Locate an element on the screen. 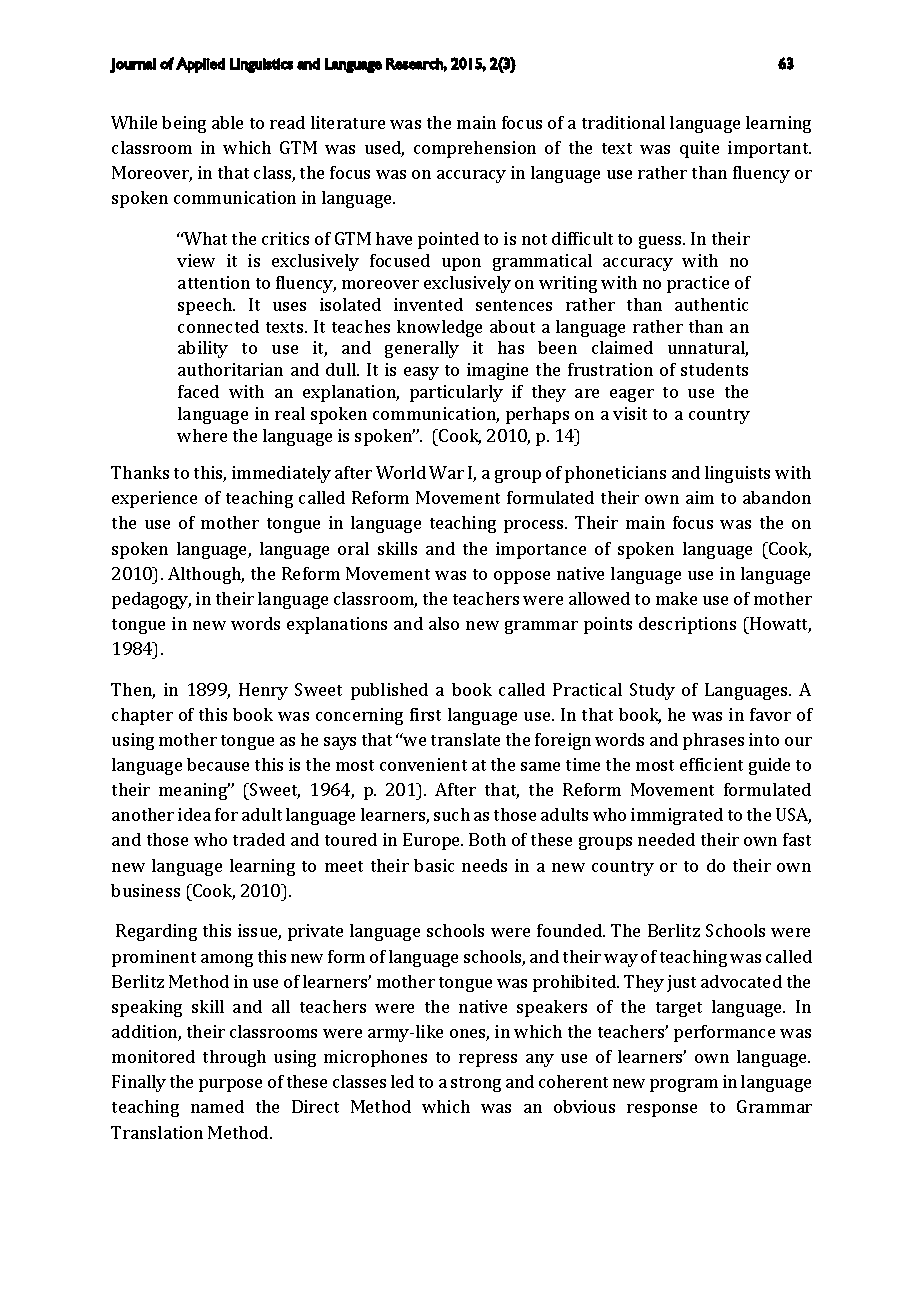 The height and width of the screenshot is (1308, 924). quite is located at coordinates (699, 149).
